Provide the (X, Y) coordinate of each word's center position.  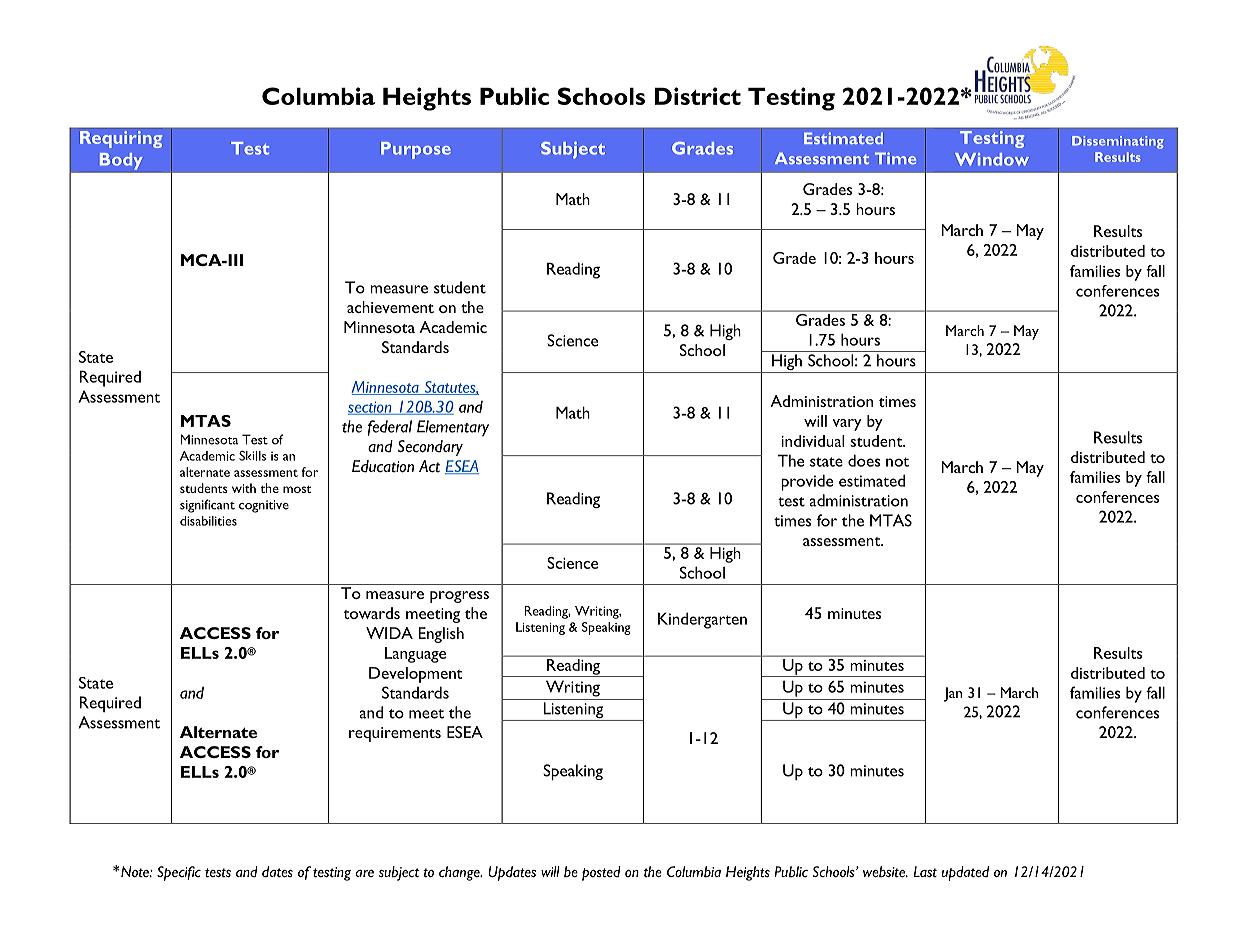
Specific (179, 873)
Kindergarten (702, 620)
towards (371, 613)
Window (992, 159)
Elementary (453, 428)
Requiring (121, 138)
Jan (953, 694)
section (371, 408)
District (698, 96)
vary (847, 425)
